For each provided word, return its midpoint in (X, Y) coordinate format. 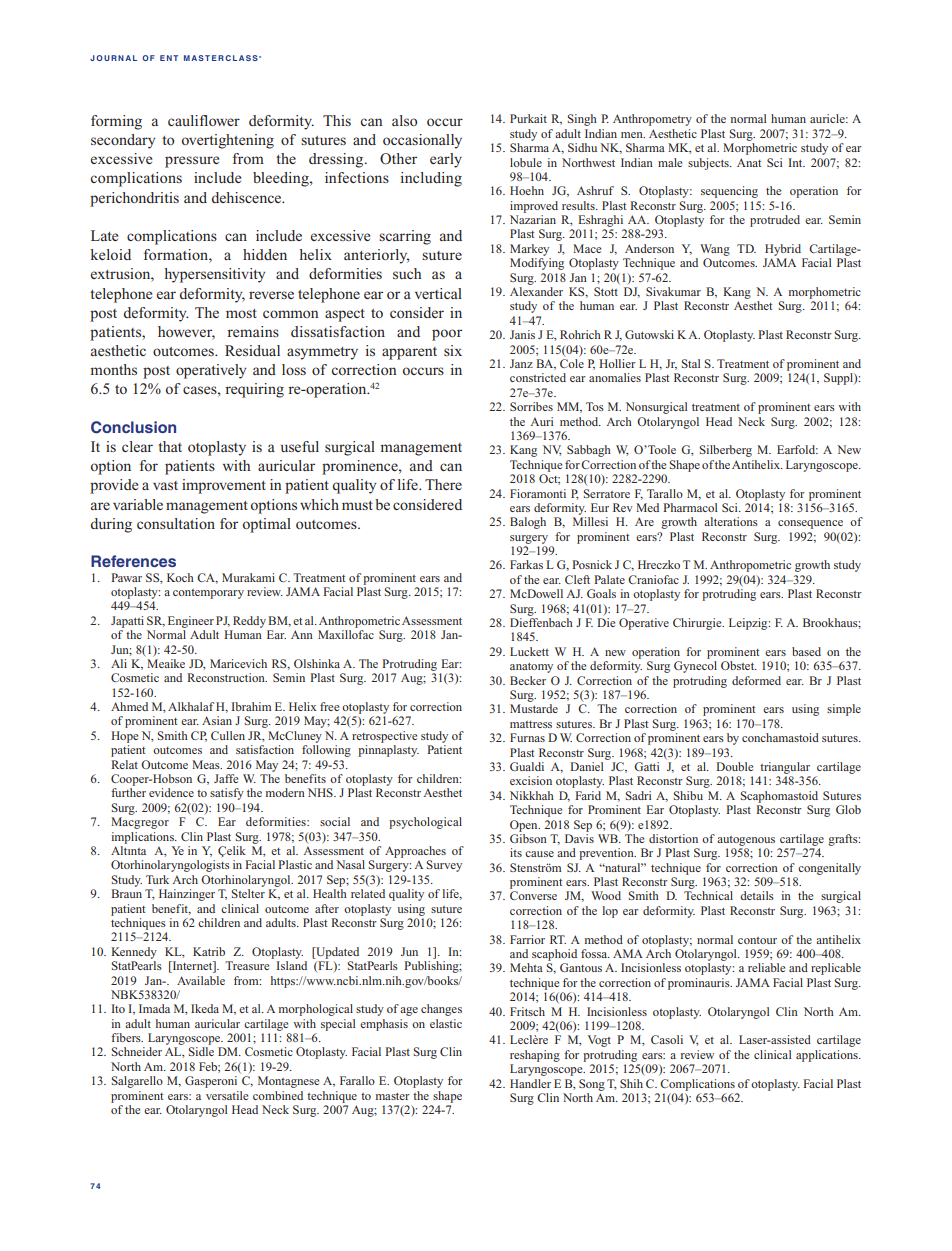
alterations (731, 521)
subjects (709, 164)
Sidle (201, 1051)
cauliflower (204, 120)
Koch (180, 577)
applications (828, 1056)
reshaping (535, 1056)
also (404, 120)
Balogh (528, 523)
